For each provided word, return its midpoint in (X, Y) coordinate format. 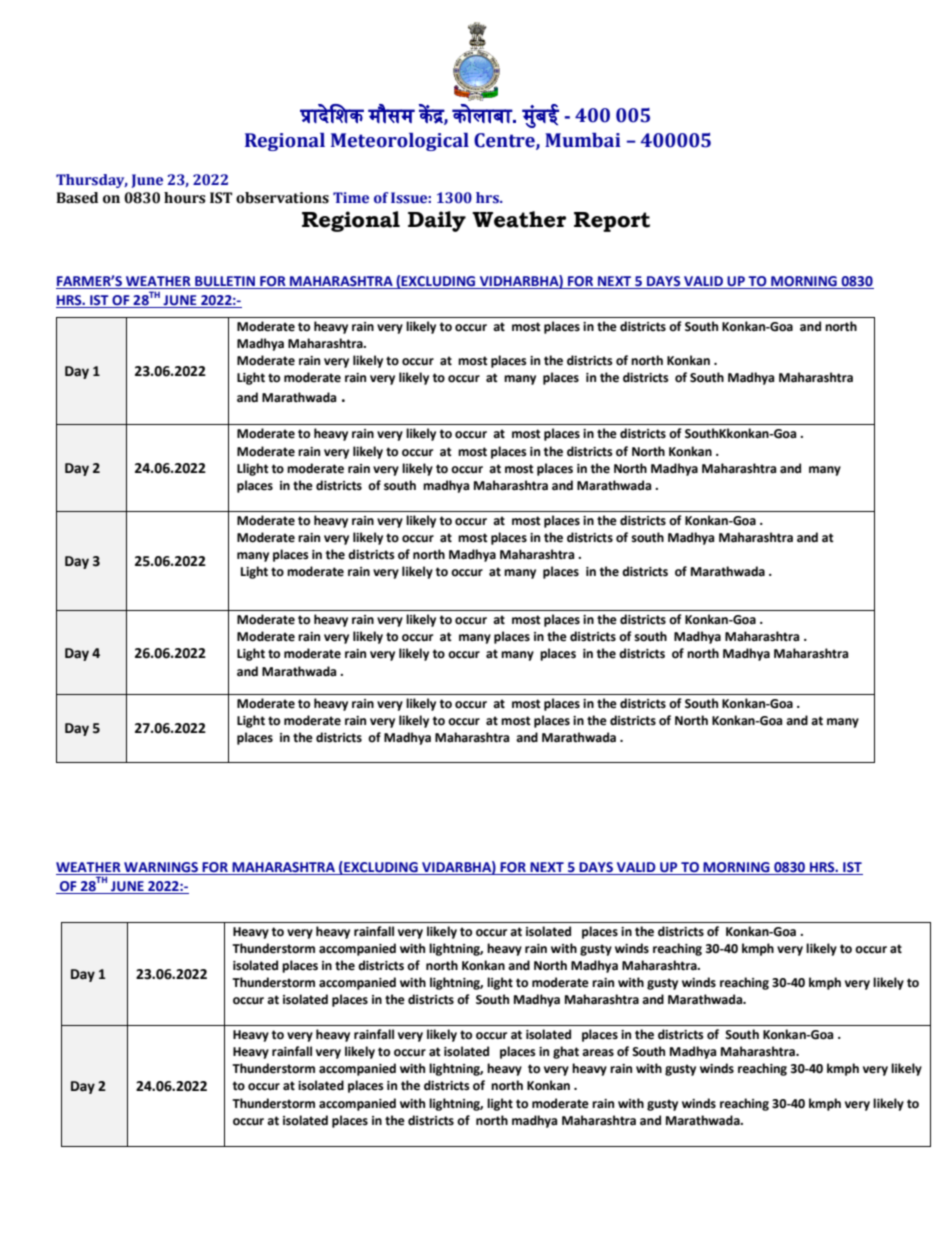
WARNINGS (161, 868)
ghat (566, 1052)
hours (185, 198)
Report (612, 222)
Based (77, 198)
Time (351, 198)
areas (598, 1053)
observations (282, 198)
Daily (437, 221)
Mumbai (583, 140)
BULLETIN (225, 282)
